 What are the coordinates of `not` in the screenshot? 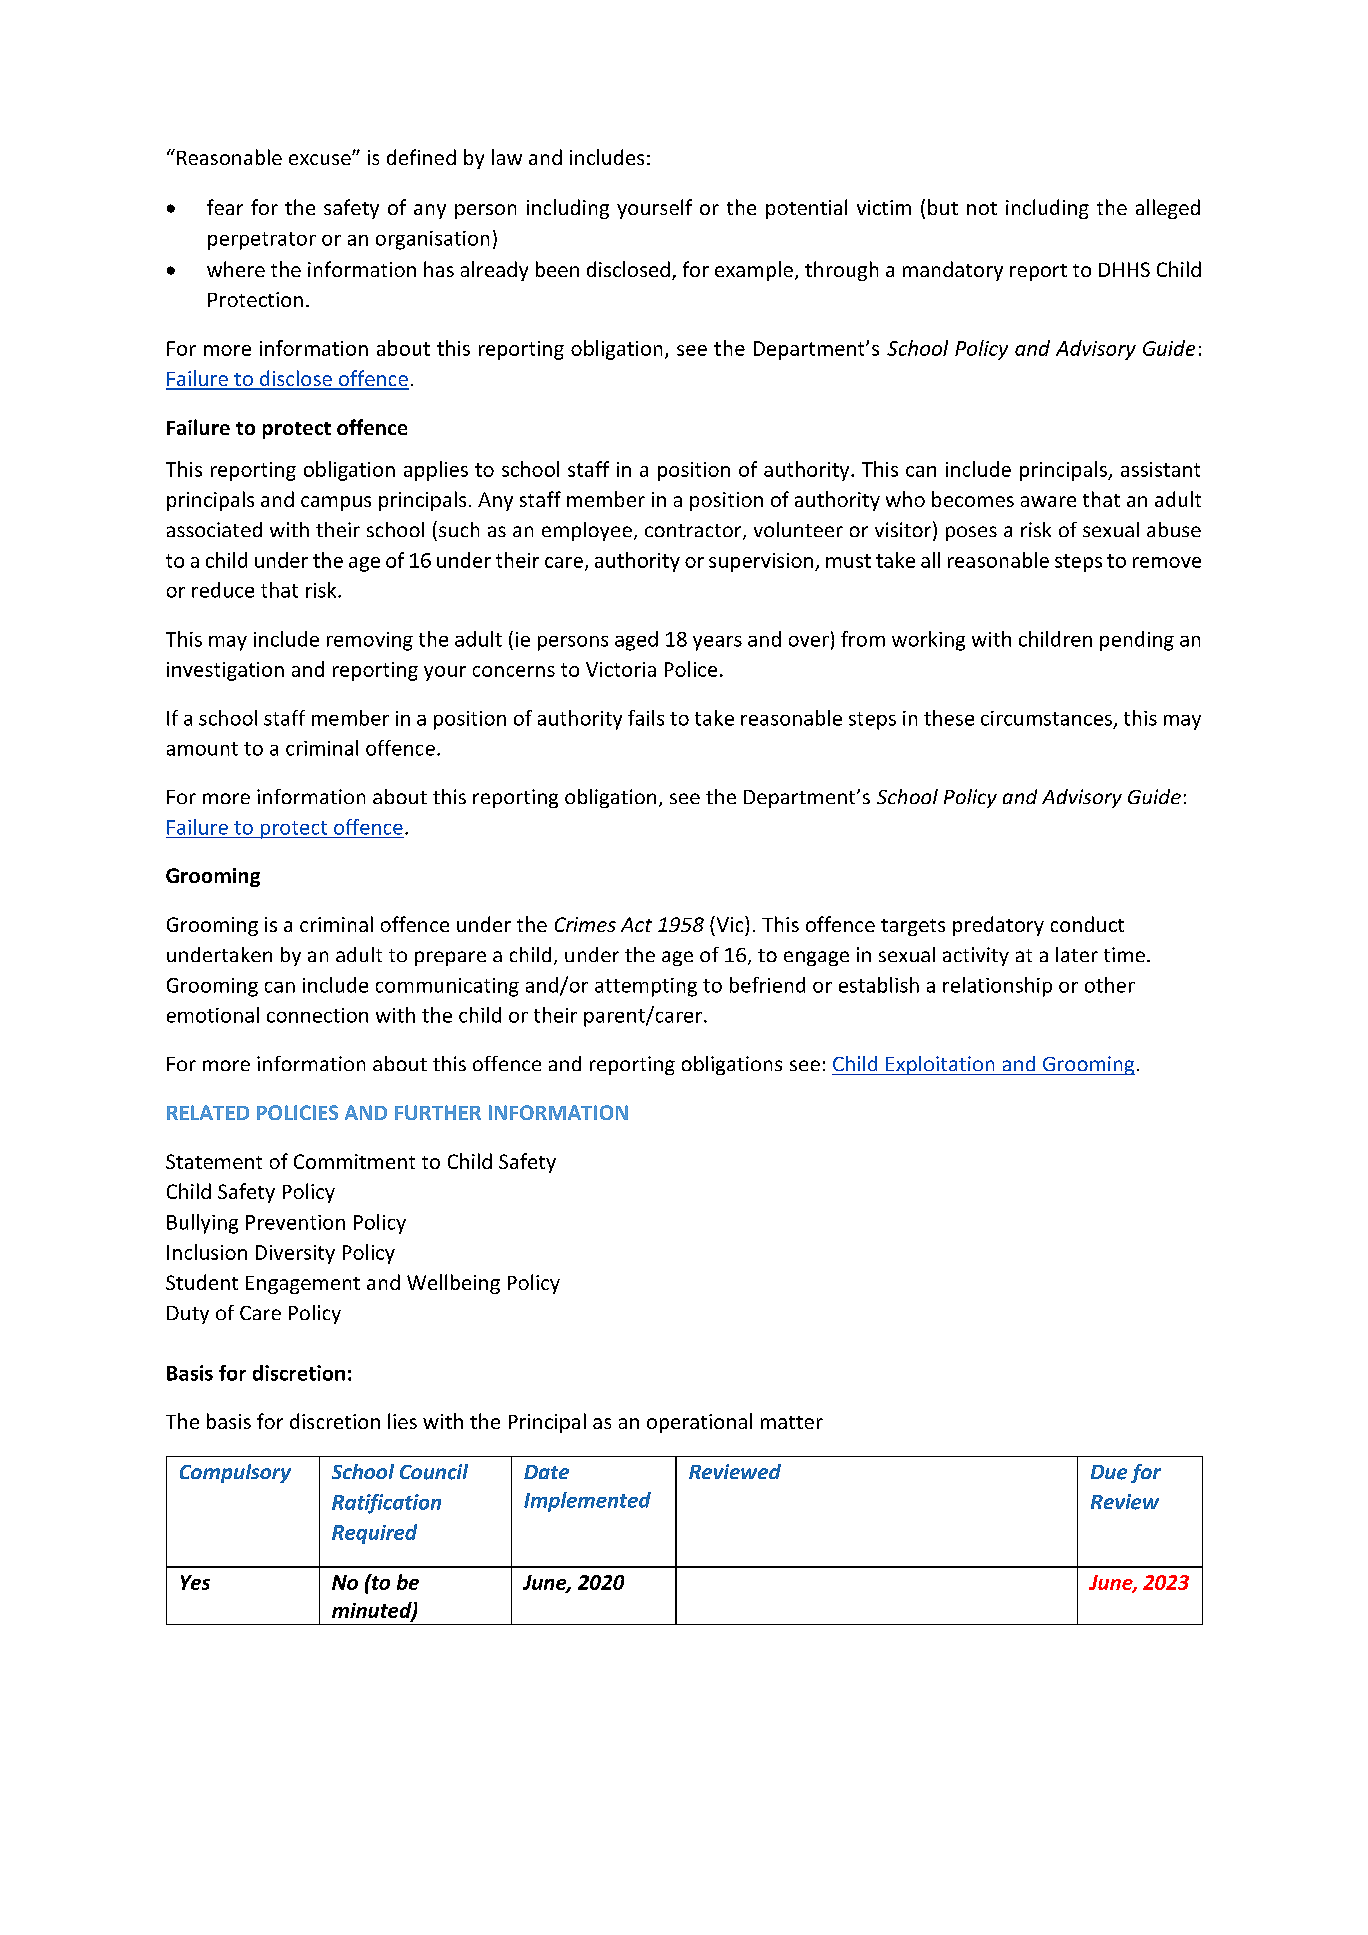 It's located at (982, 208).
